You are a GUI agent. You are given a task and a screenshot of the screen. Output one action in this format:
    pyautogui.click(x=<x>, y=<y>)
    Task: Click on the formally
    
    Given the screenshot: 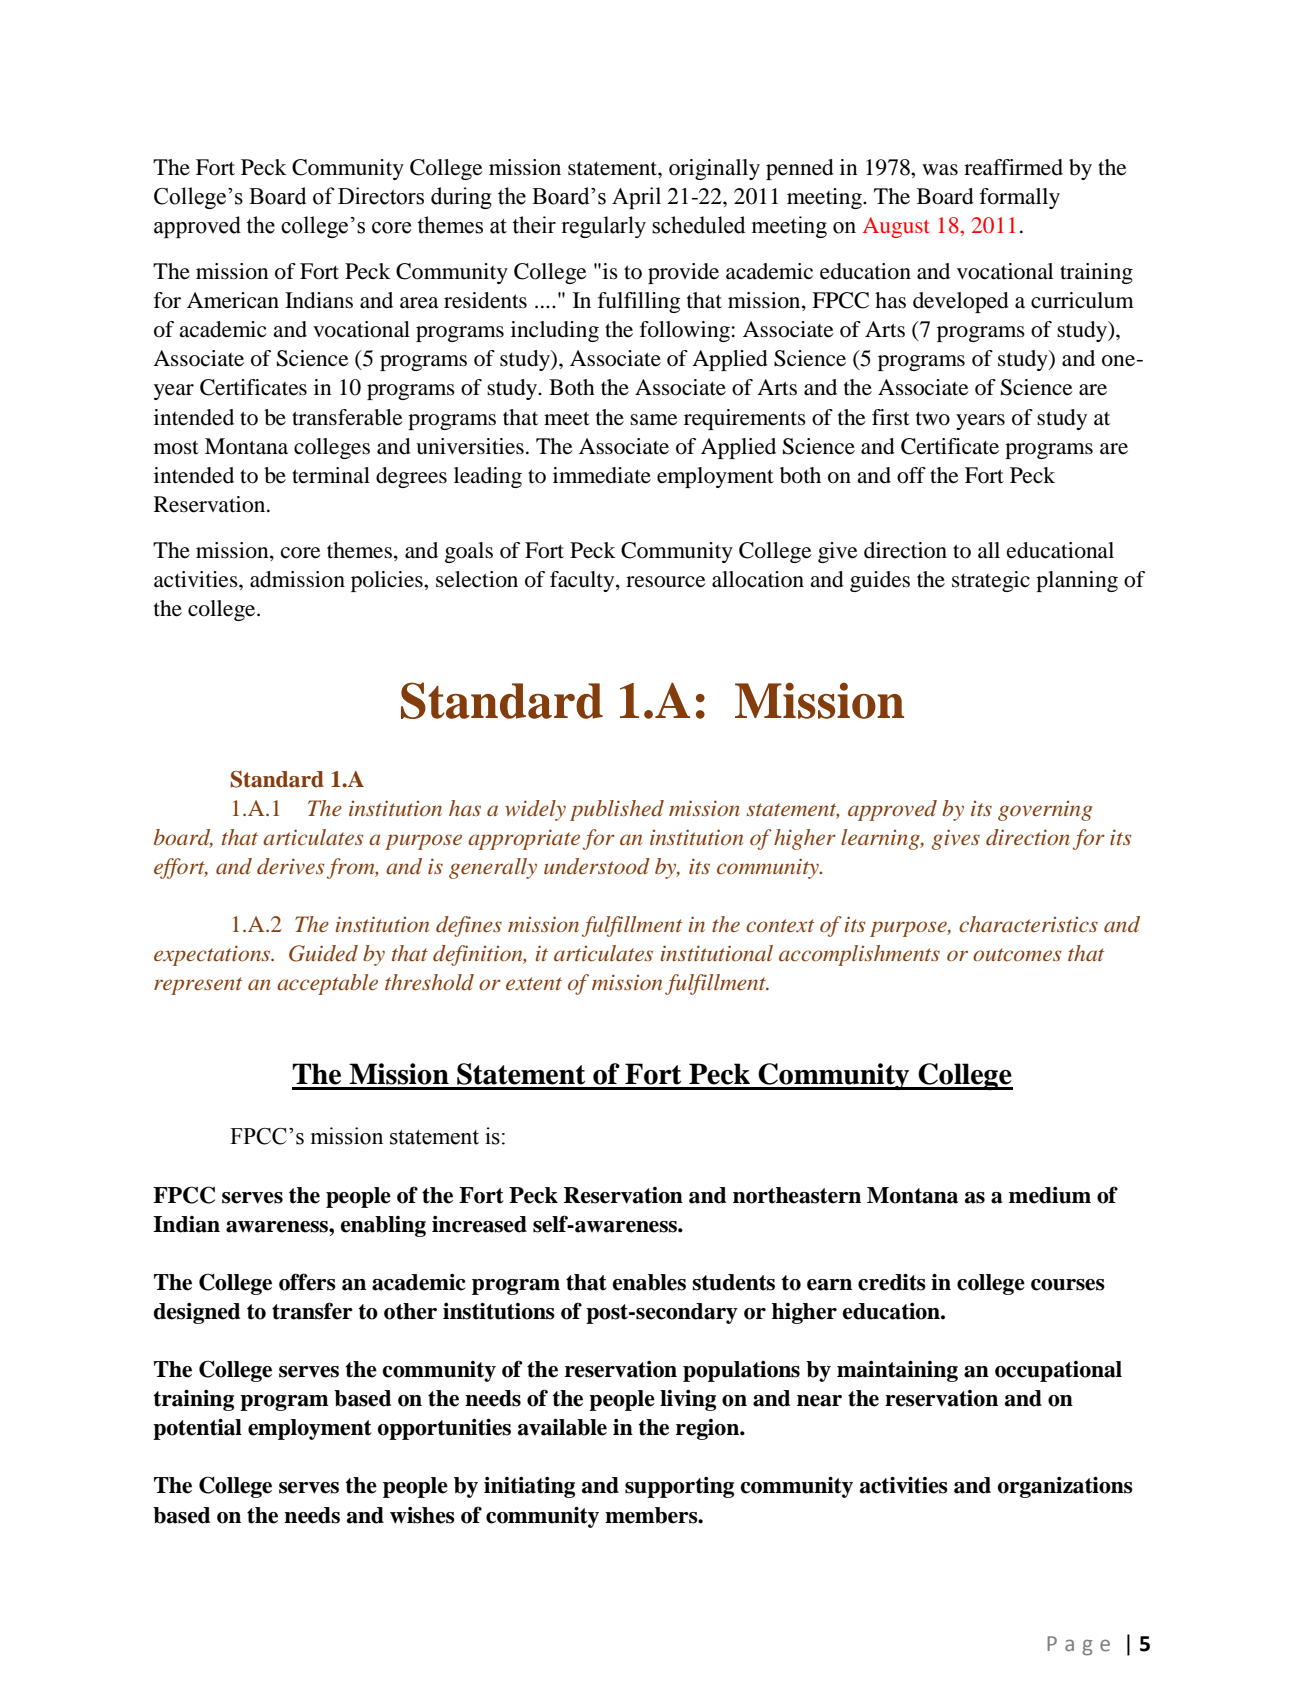 What is the action you would take?
    pyautogui.click(x=1020, y=198)
